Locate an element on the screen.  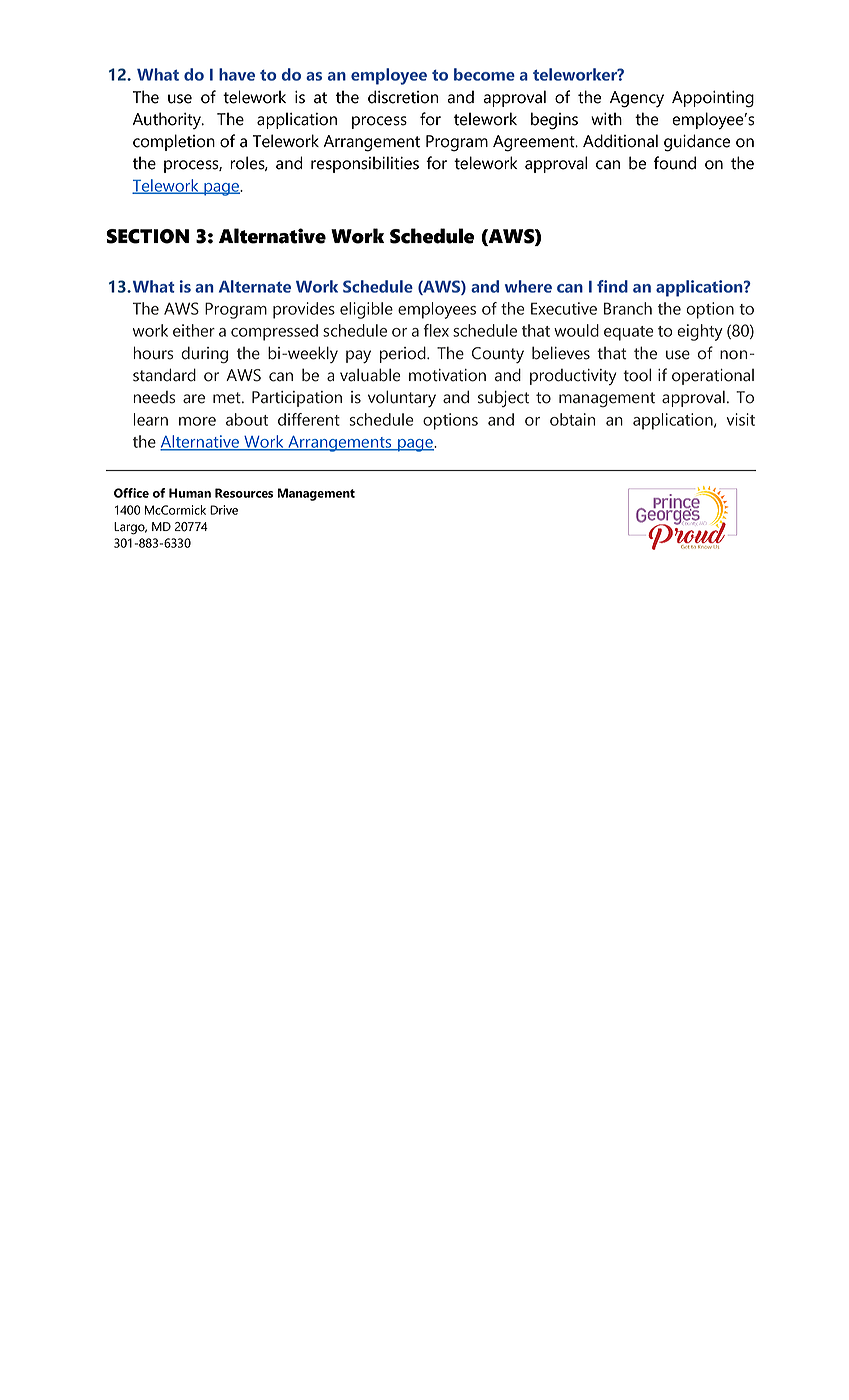
have is located at coordinates (237, 74).
